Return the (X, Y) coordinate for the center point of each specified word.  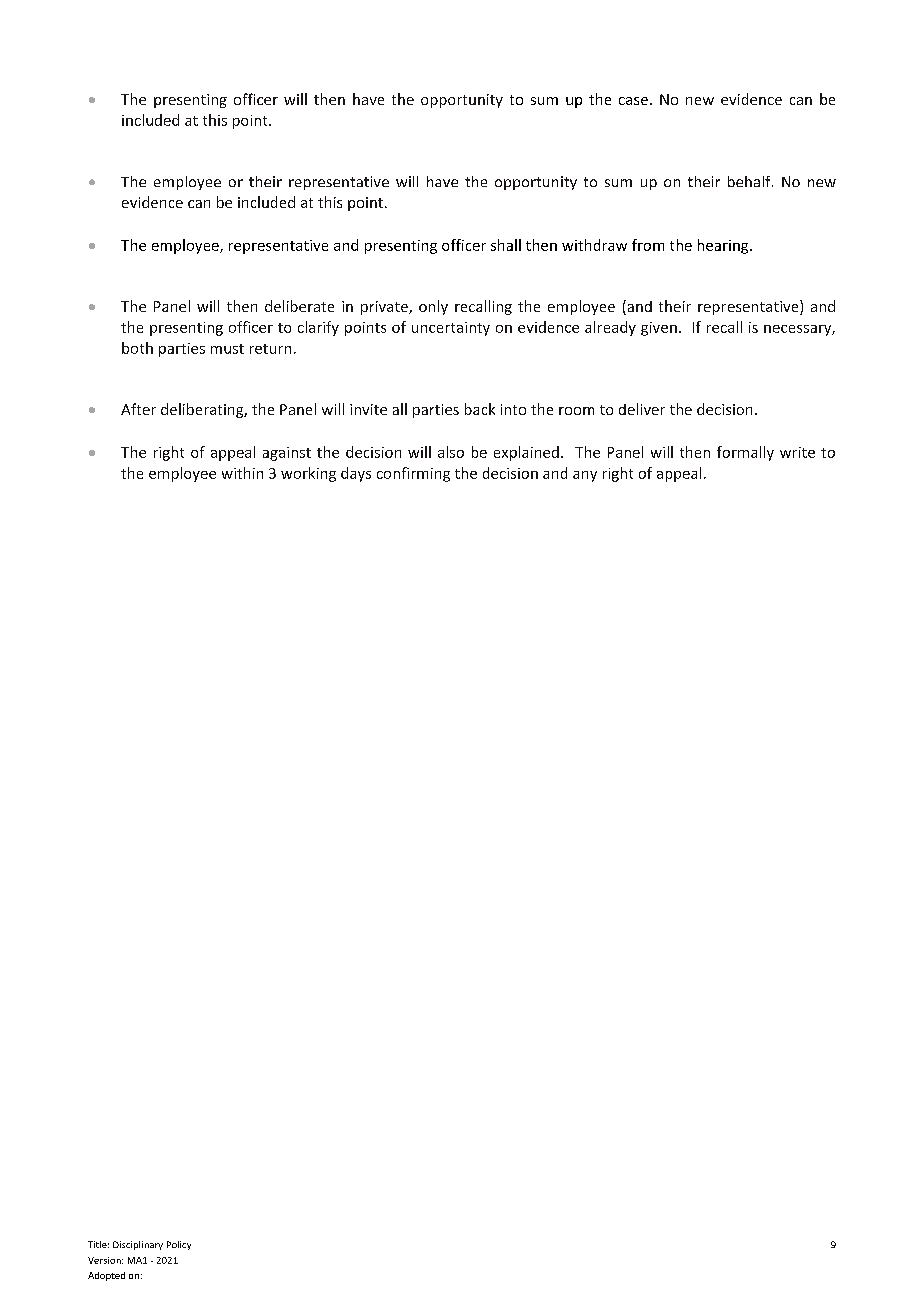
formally (745, 453)
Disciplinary (138, 1245)
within (242, 473)
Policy (179, 1245)
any (585, 476)
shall (506, 245)
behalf (750, 181)
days (356, 474)
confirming (413, 474)
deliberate (299, 306)
